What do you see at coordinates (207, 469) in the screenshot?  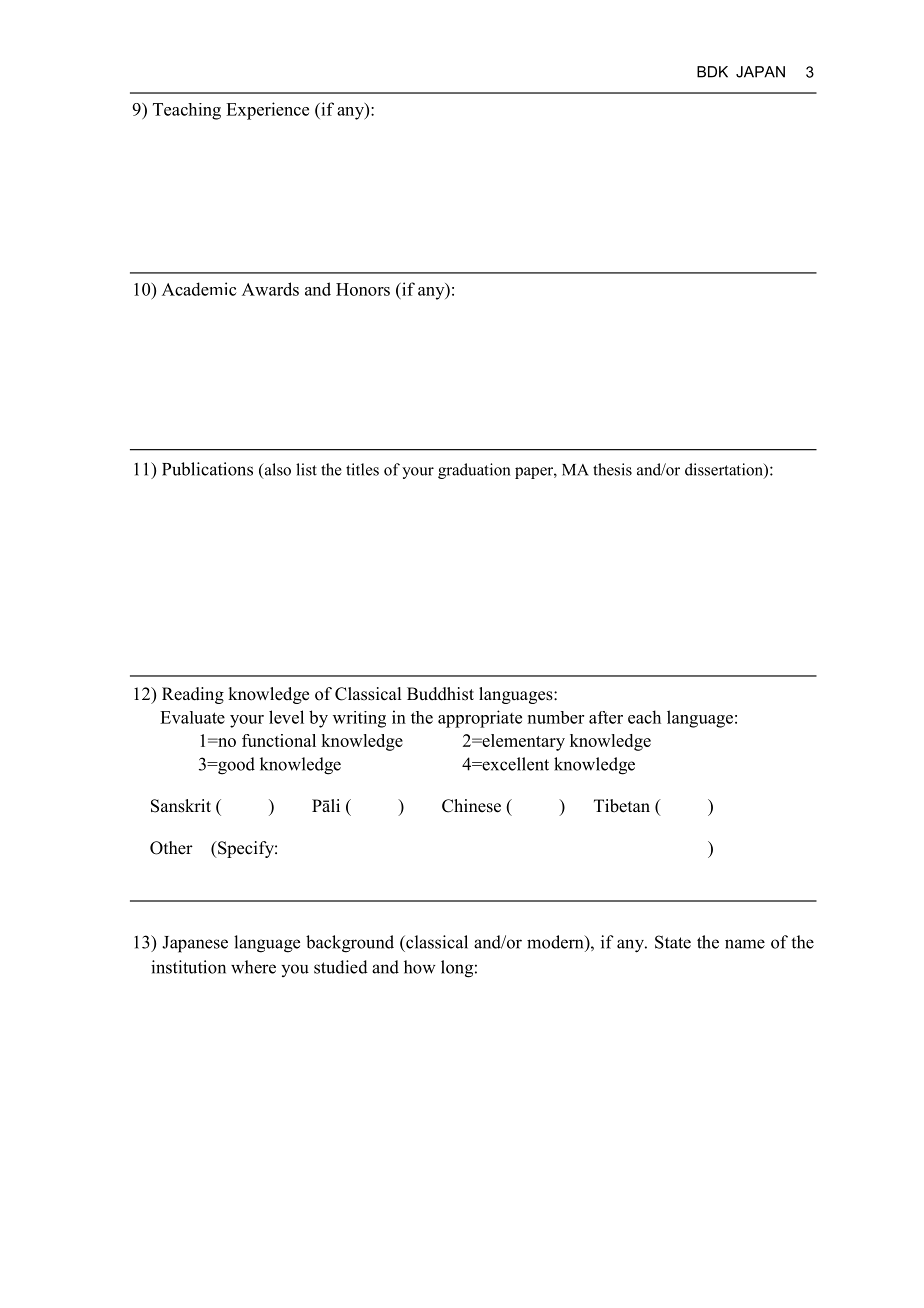 I see `Publications` at bounding box center [207, 469].
